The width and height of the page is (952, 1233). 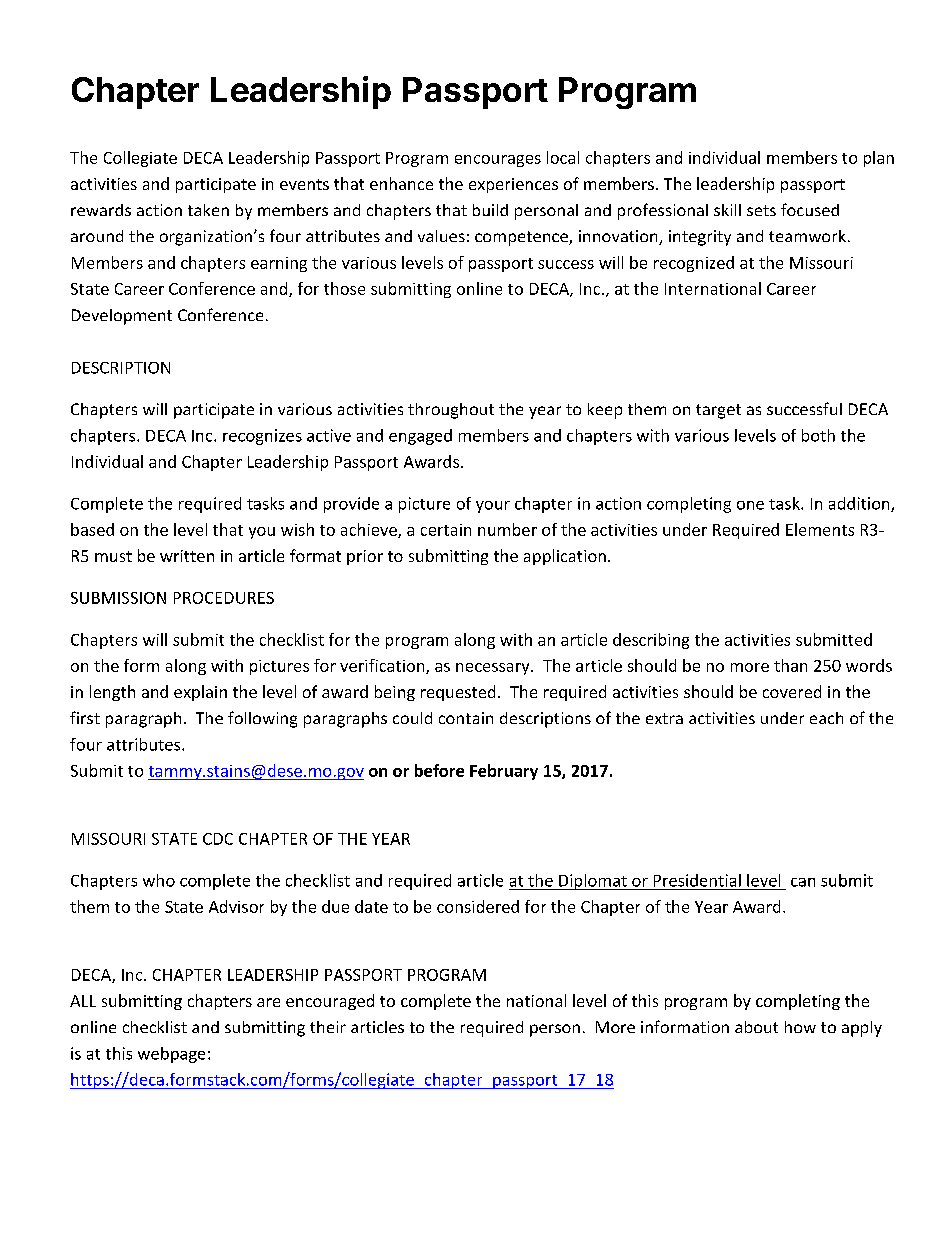 What do you see at coordinates (478, 906) in the page?
I see `considered` at bounding box center [478, 906].
